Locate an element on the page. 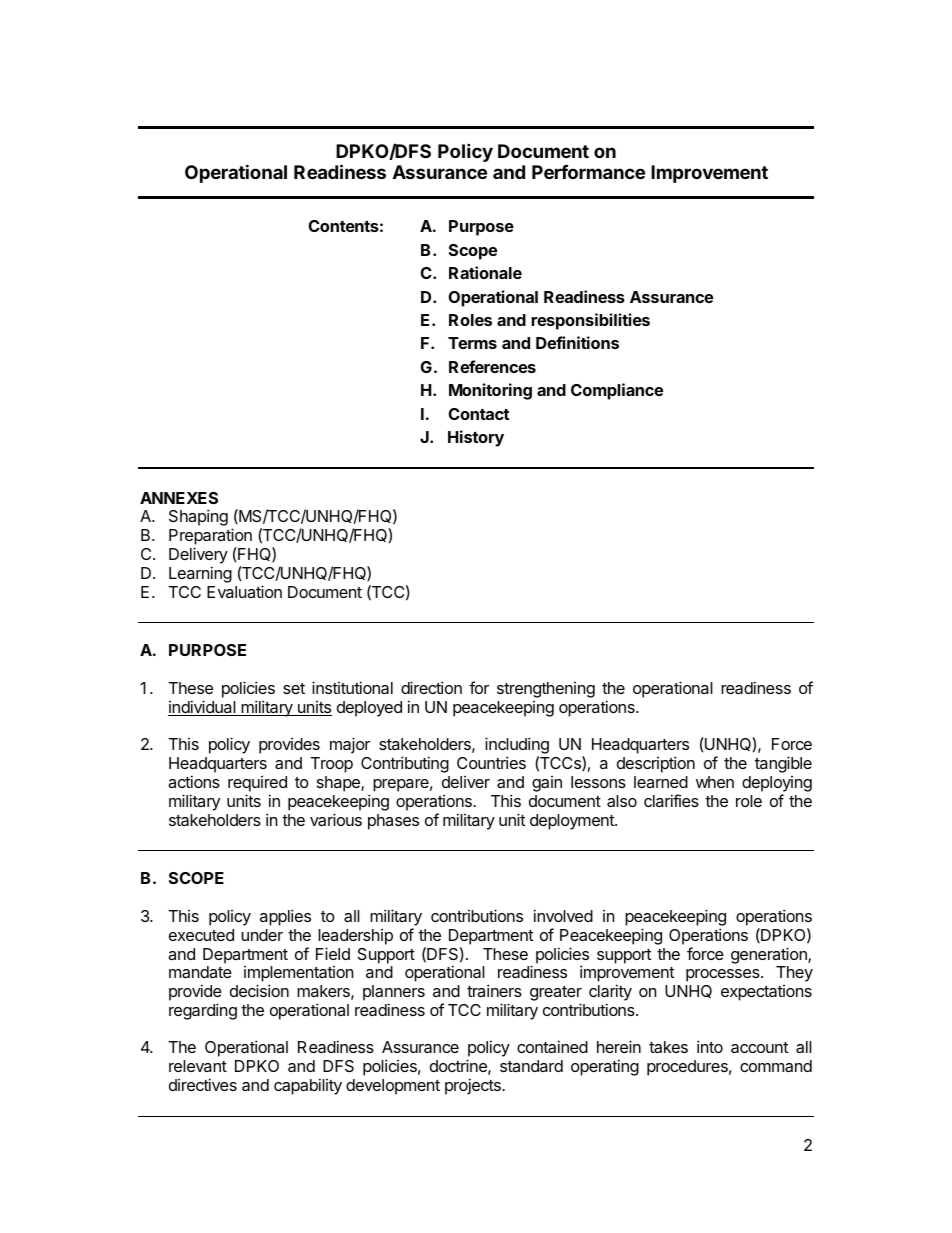 The height and width of the image is (1233, 952). responsibilities is located at coordinates (590, 321).
